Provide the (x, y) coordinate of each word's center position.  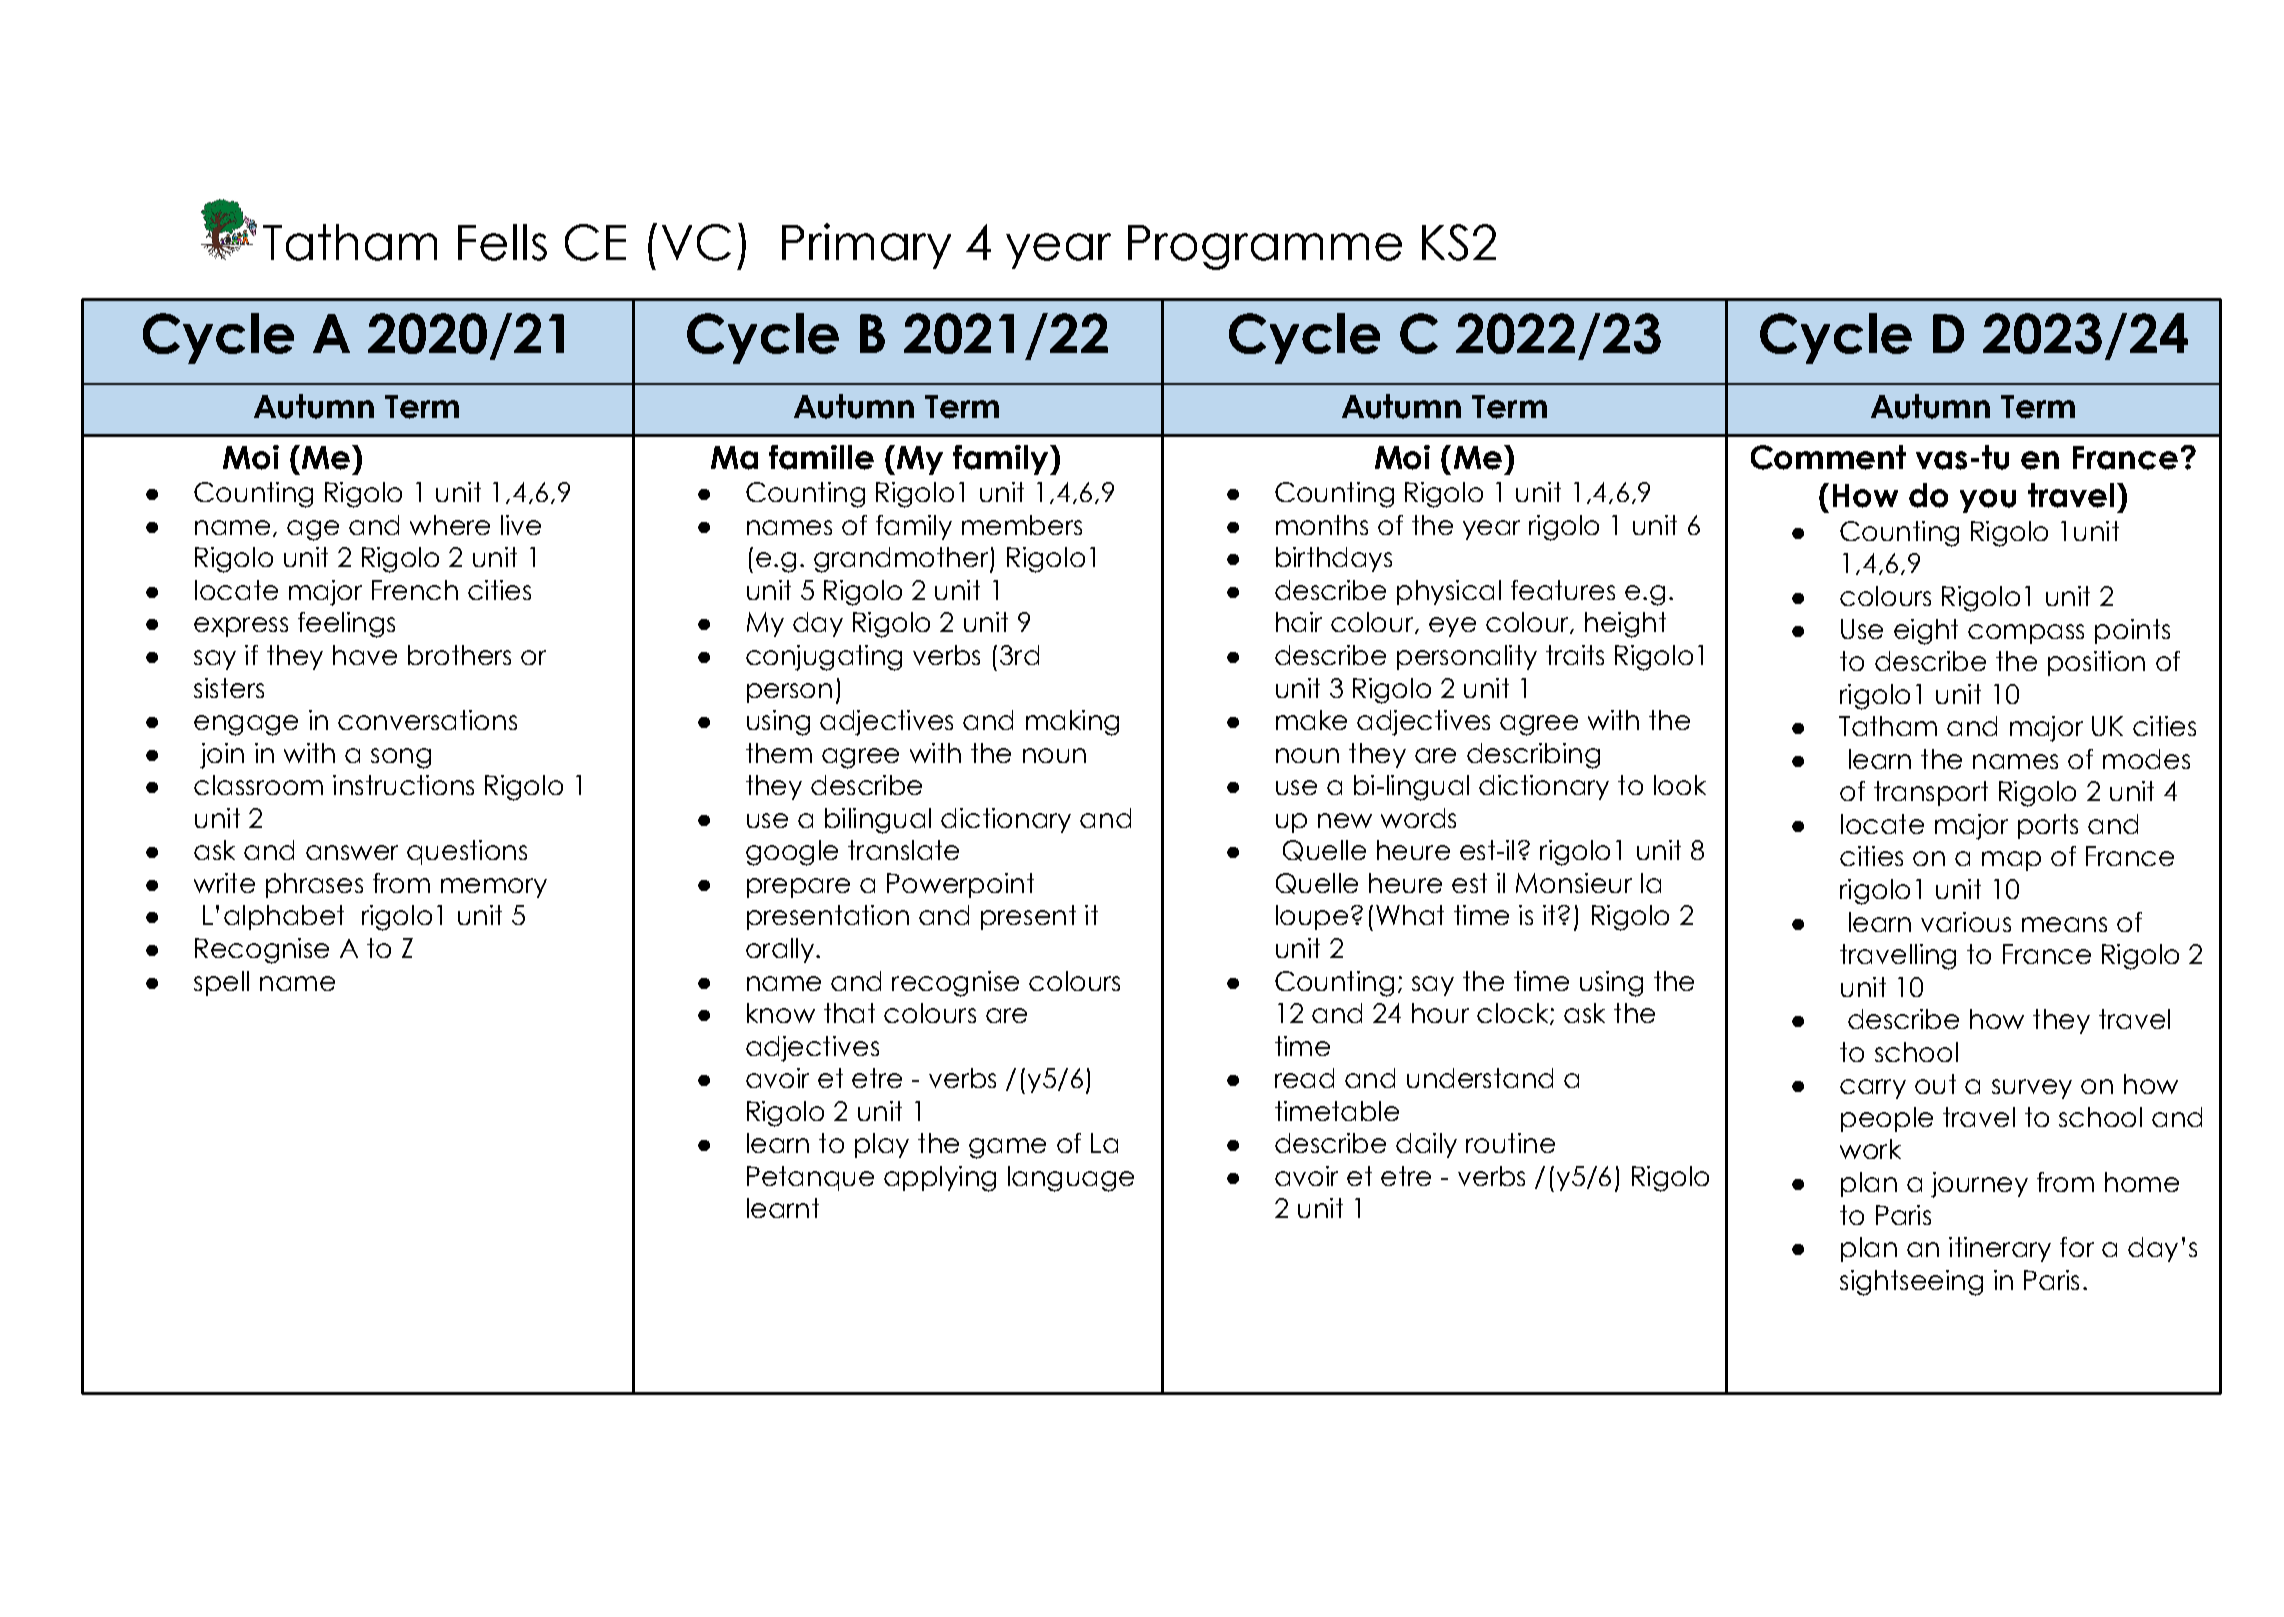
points (2132, 631)
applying (940, 1179)
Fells (502, 242)
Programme (1265, 247)
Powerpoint (960, 885)
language (1071, 1179)
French (415, 590)
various (1966, 922)
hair (1299, 622)
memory (494, 888)
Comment (1828, 457)
